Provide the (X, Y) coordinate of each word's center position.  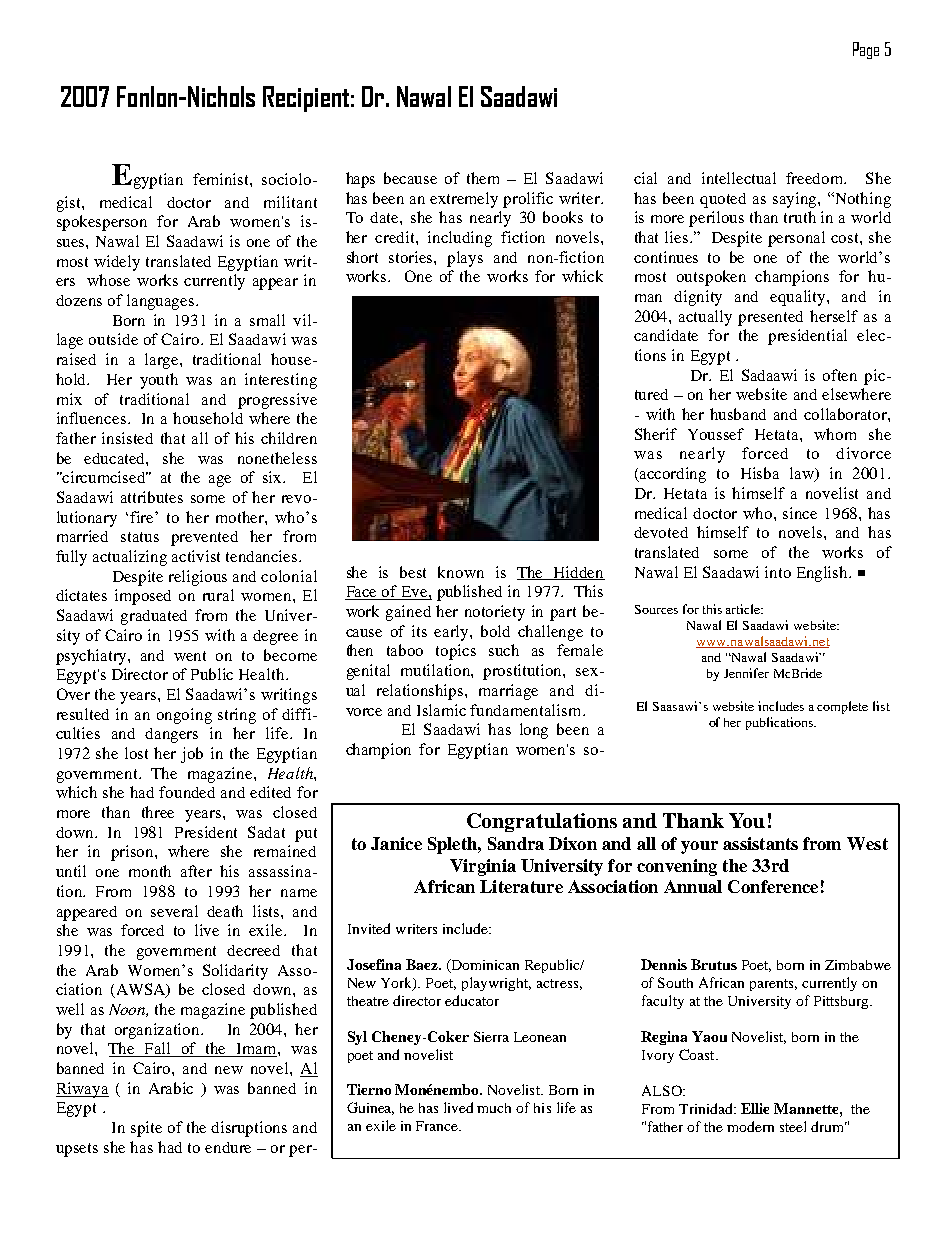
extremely (464, 200)
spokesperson (102, 223)
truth (800, 217)
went (190, 656)
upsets (77, 1150)
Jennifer (746, 673)
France (438, 1126)
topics (456, 652)
